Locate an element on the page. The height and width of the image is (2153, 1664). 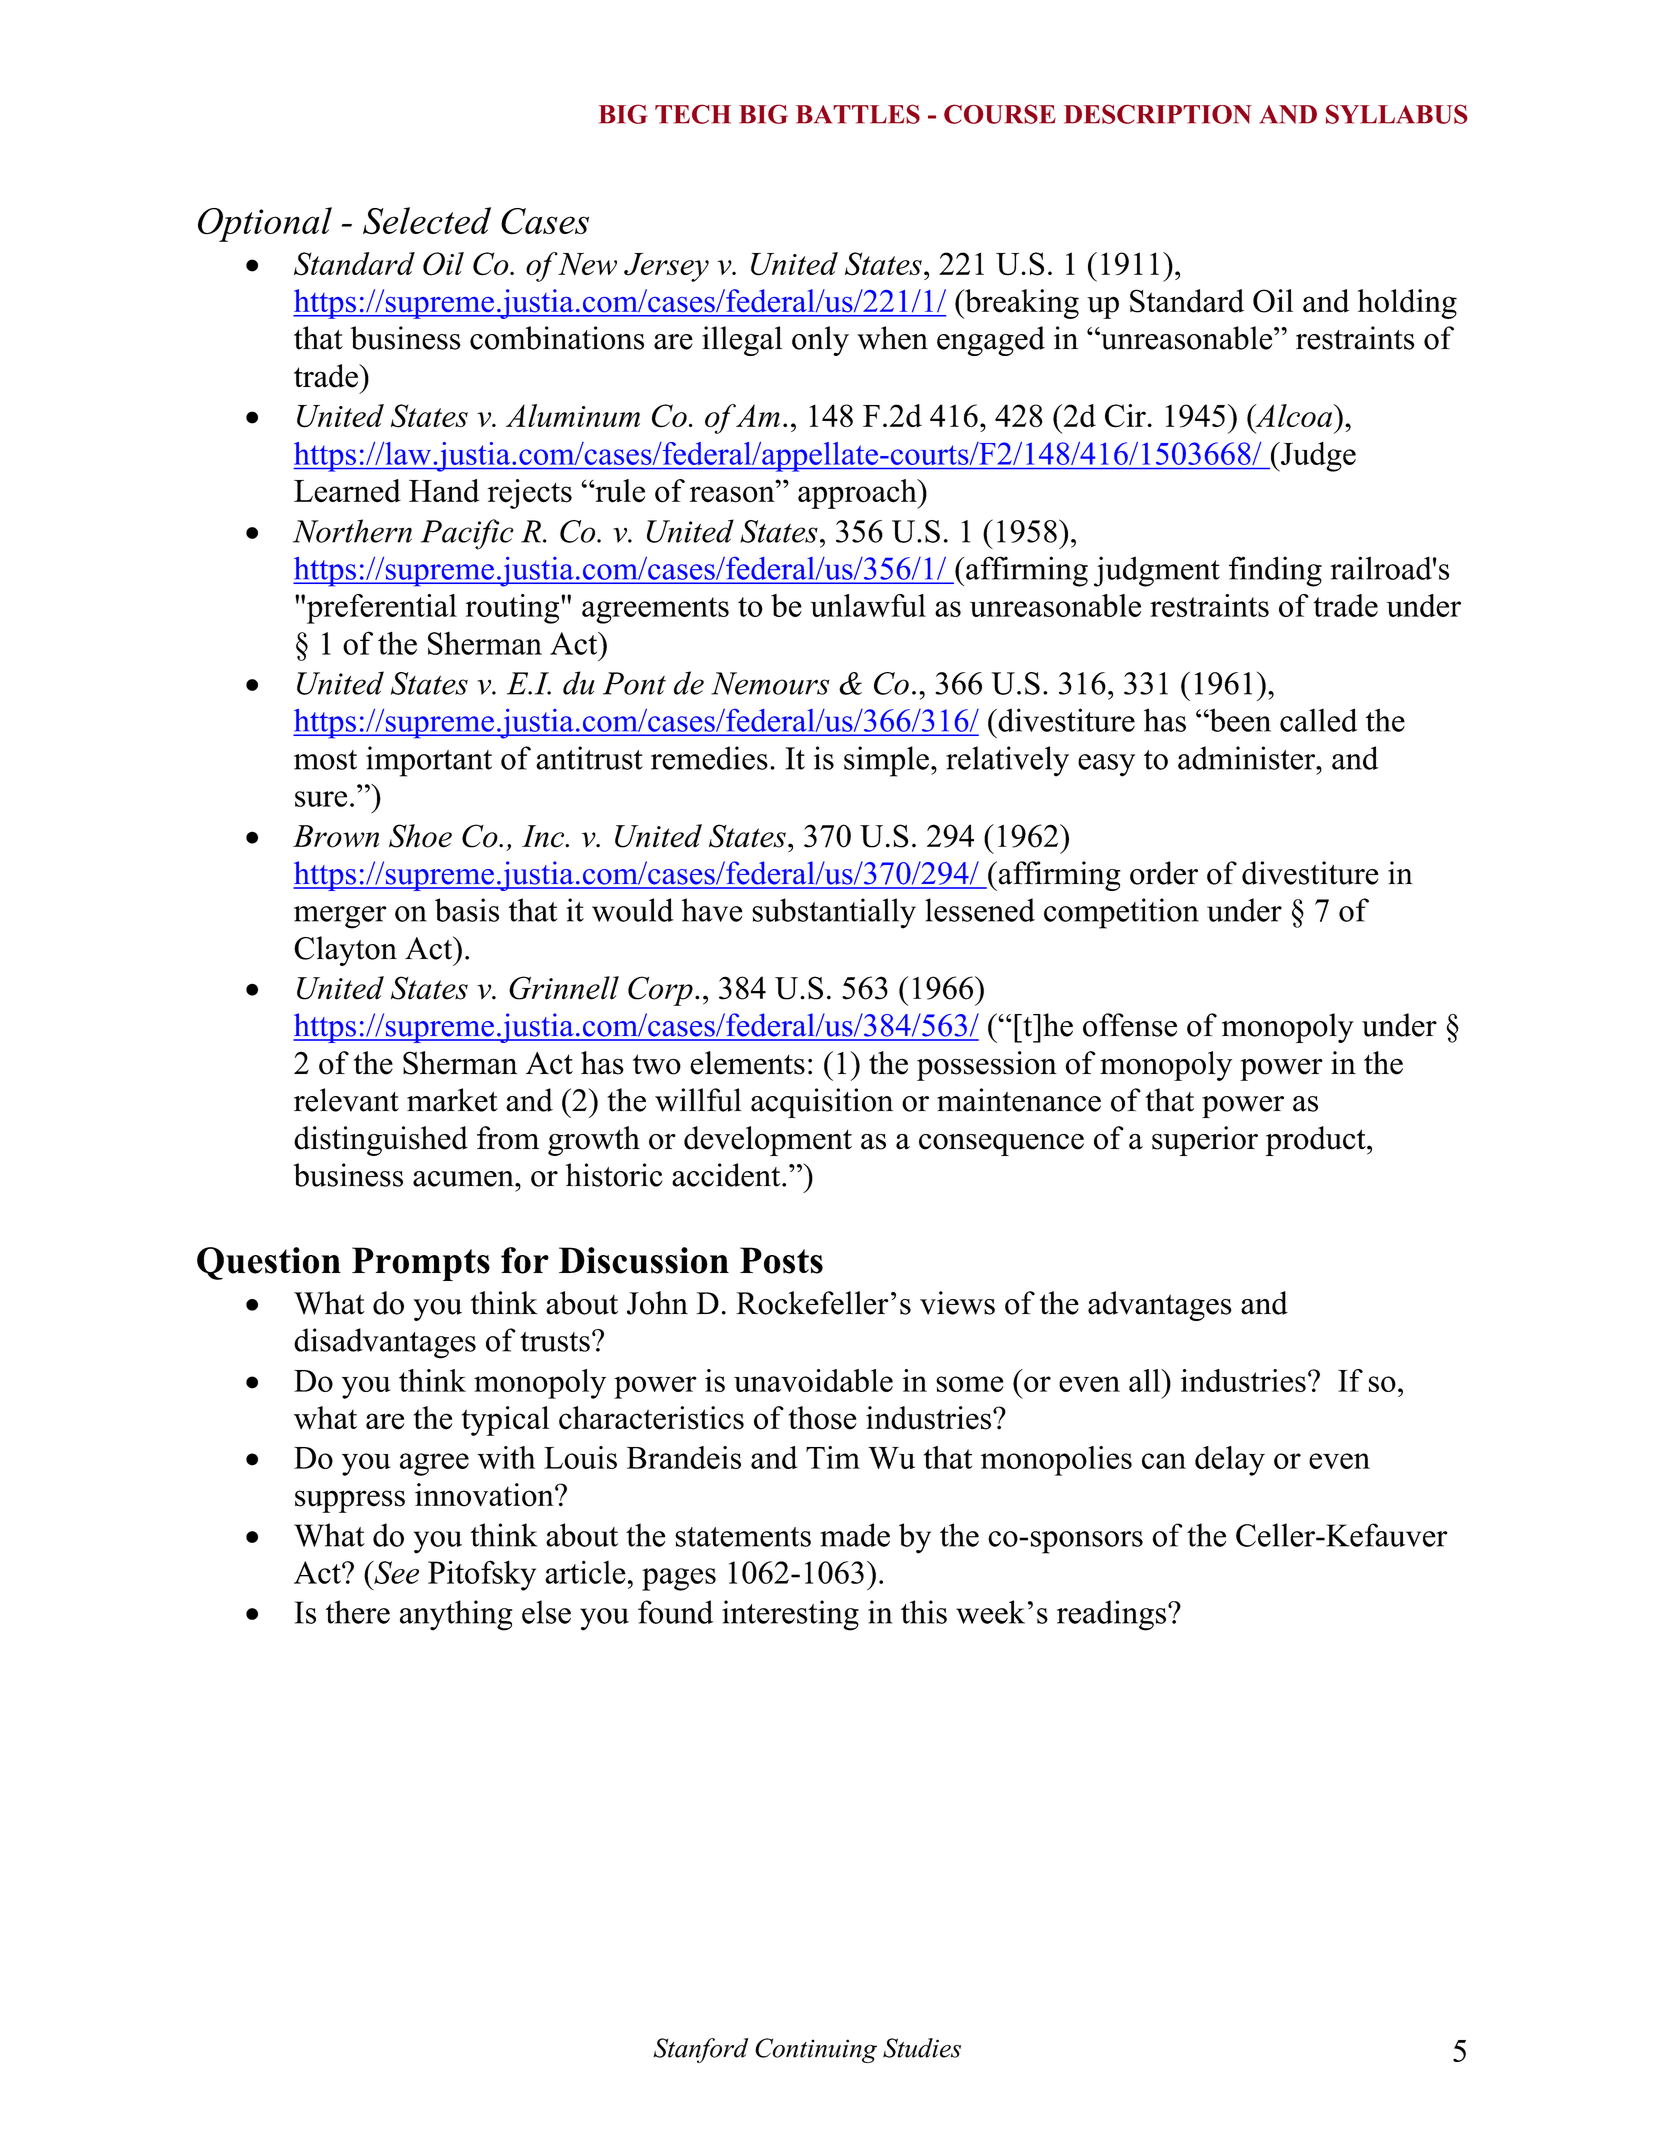
simple is located at coordinates (886, 761).
